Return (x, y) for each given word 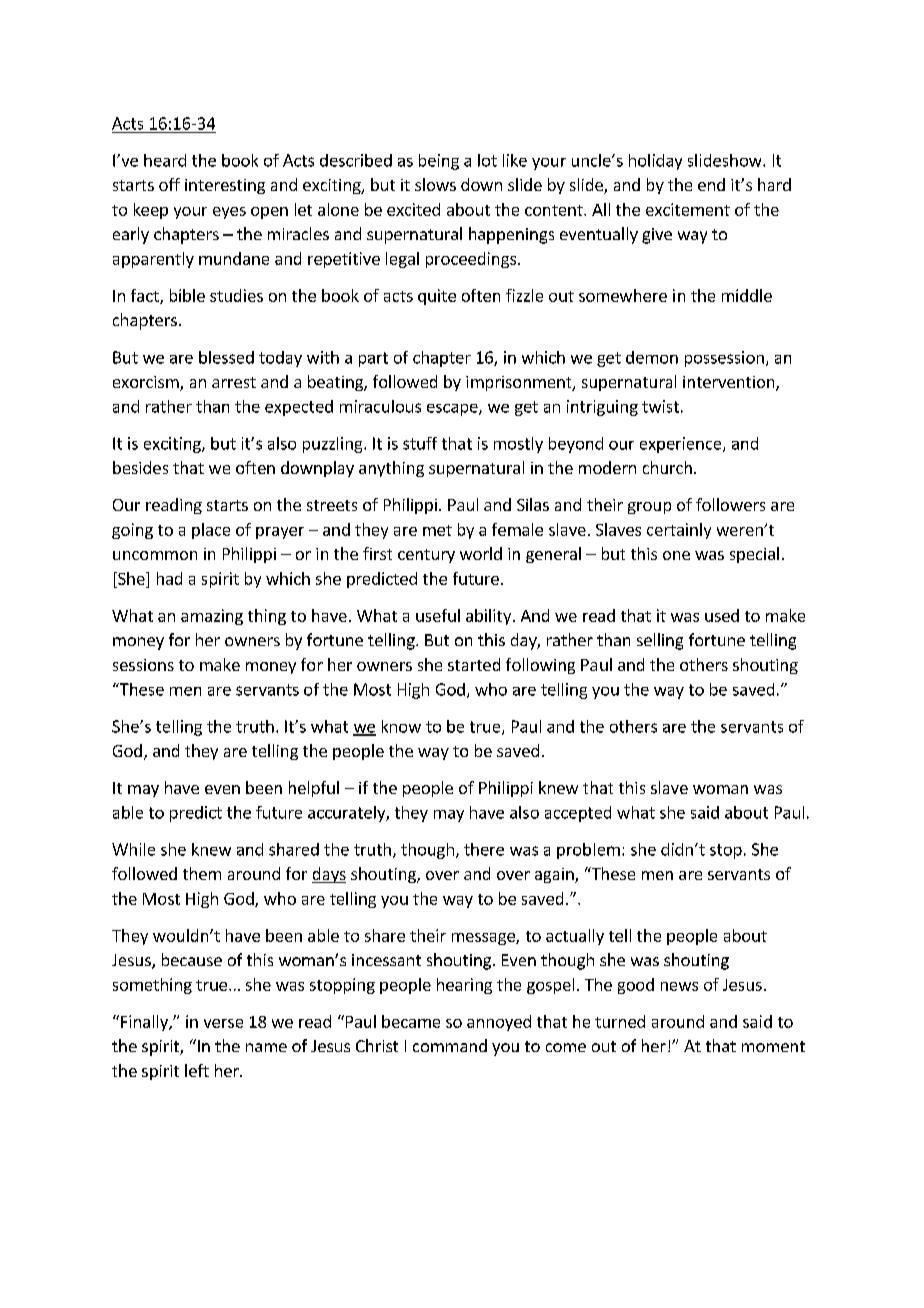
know (401, 726)
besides (140, 467)
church (667, 467)
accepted (578, 814)
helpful (314, 789)
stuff (420, 443)
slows (435, 184)
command (450, 1045)
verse (223, 1023)
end (711, 184)
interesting (225, 186)
